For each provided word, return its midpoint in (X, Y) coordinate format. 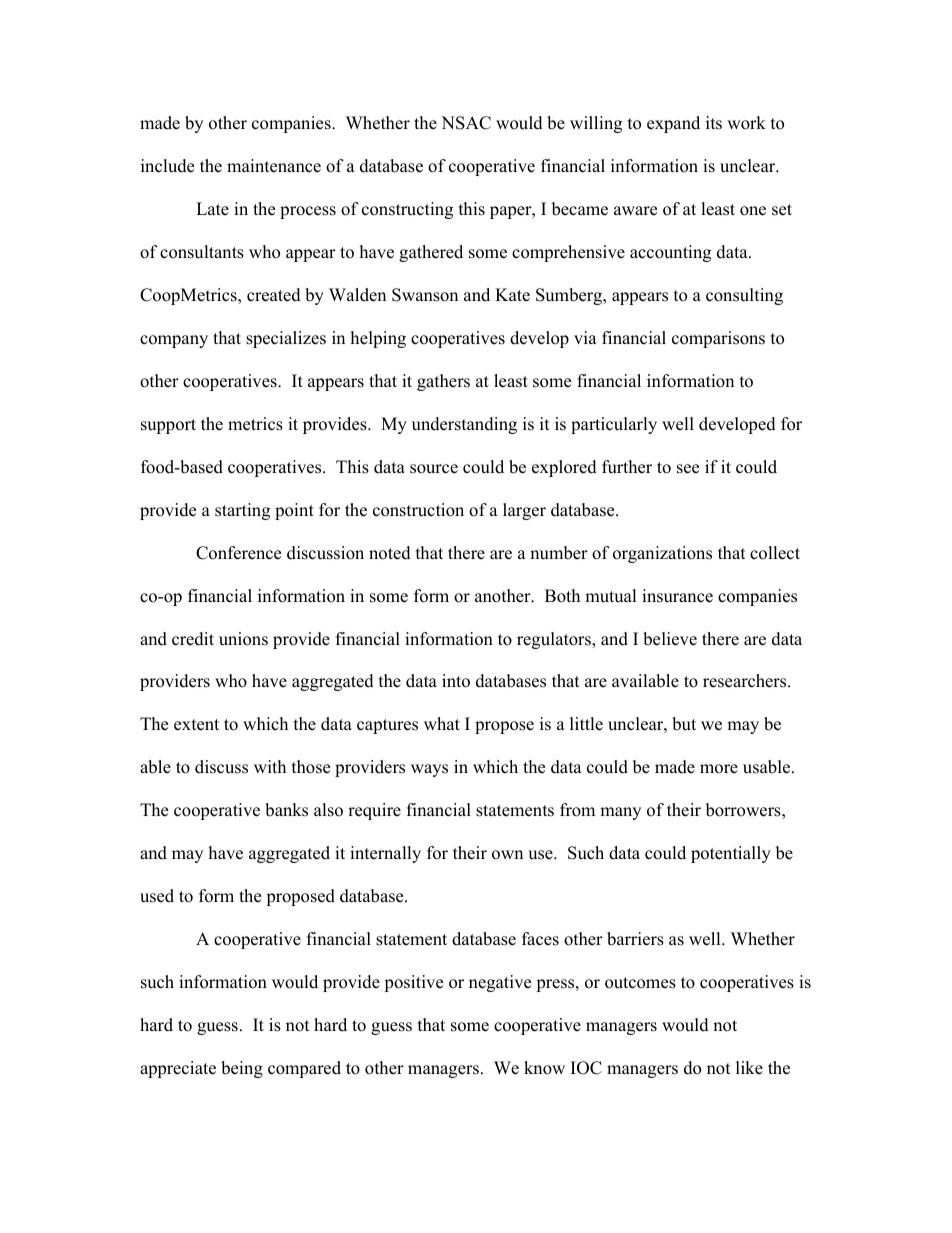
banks (286, 810)
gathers (443, 382)
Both (562, 596)
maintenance (274, 166)
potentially (731, 854)
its (714, 123)
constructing (407, 210)
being (242, 1069)
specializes (286, 339)
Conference (238, 553)
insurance (677, 596)
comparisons (718, 339)
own (507, 855)
